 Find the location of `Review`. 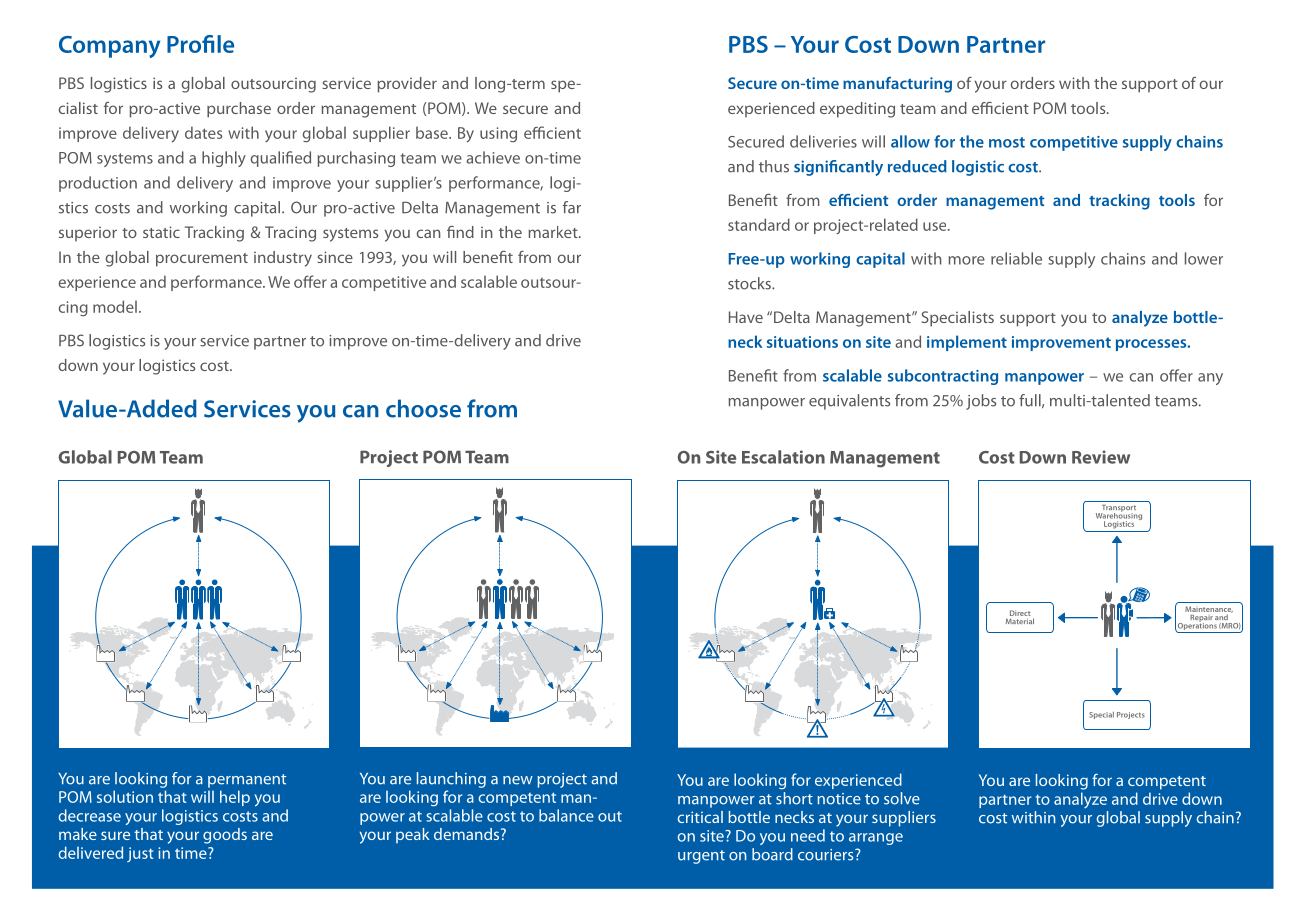

Review is located at coordinates (1101, 457).
